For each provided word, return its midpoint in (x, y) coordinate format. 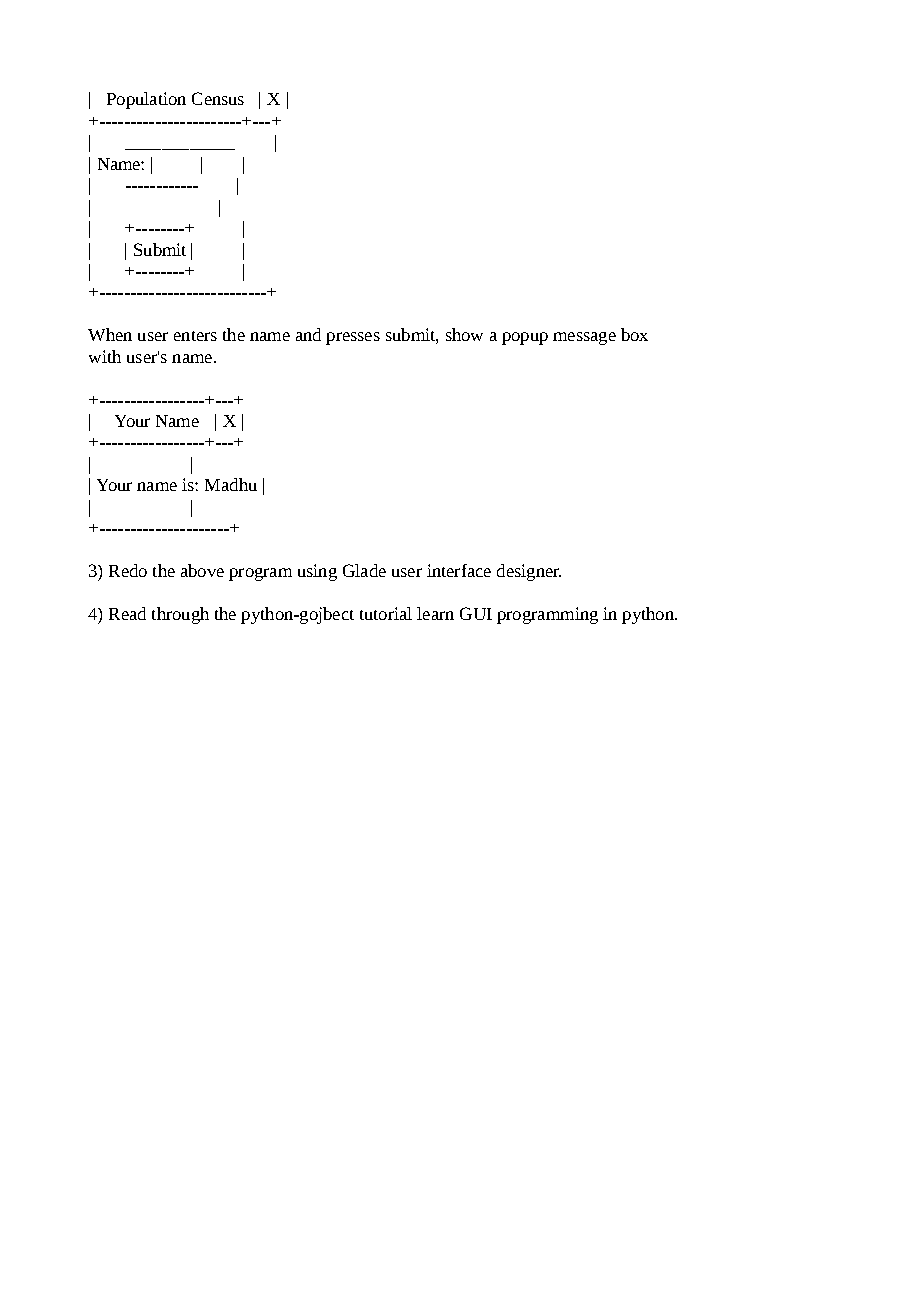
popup (525, 338)
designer (529, 572)
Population (146, 100)
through (180, 615)
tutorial (386, 613)
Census (218, 98)
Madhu (231, 484)
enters (195, 336)
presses (353, 338)
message (584, 338)
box (634, 334)
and (308, 334)
